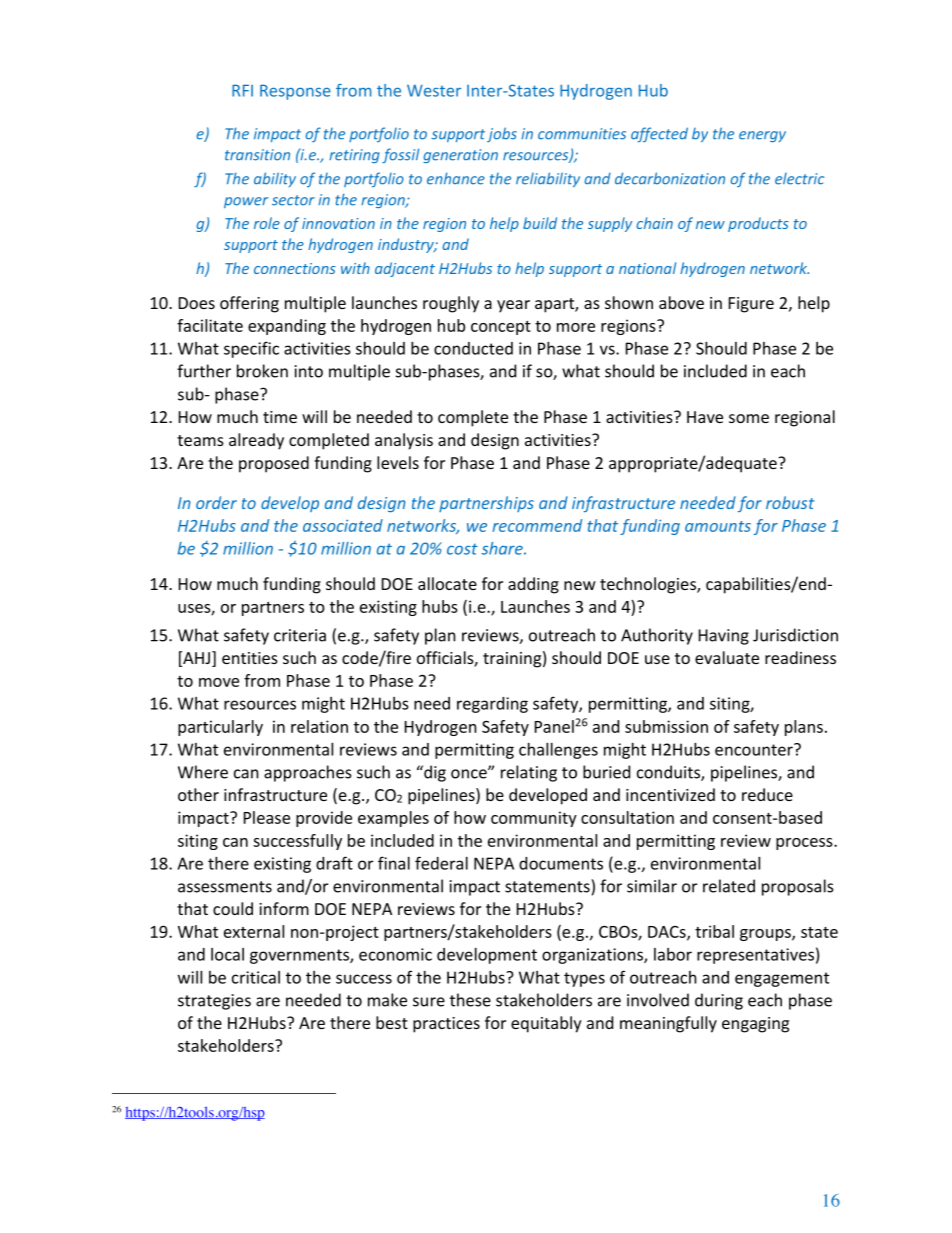  Describe the element at coordinates (295, 92) in the document. I see `Response` at that location.
